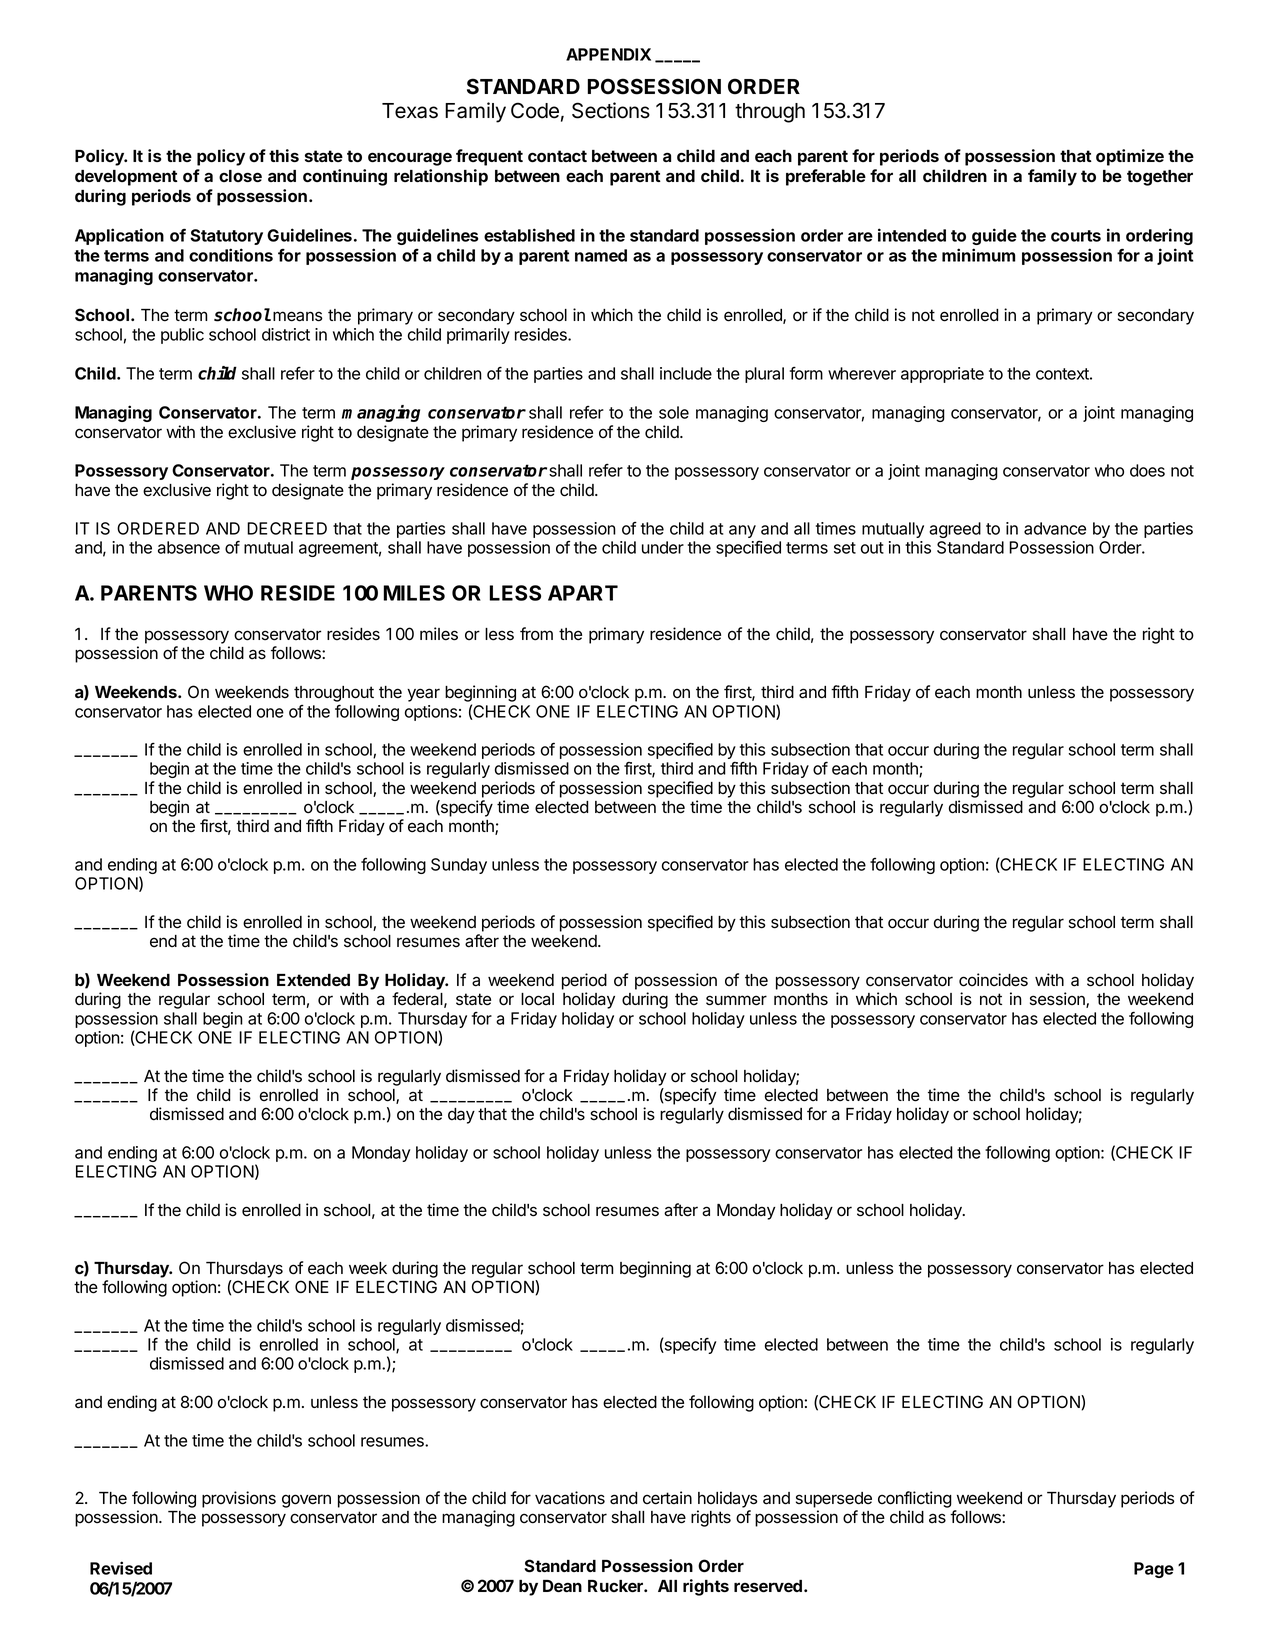 This image has width=1268, height=1641. I want to click on Page, so click(1154, 1570).
